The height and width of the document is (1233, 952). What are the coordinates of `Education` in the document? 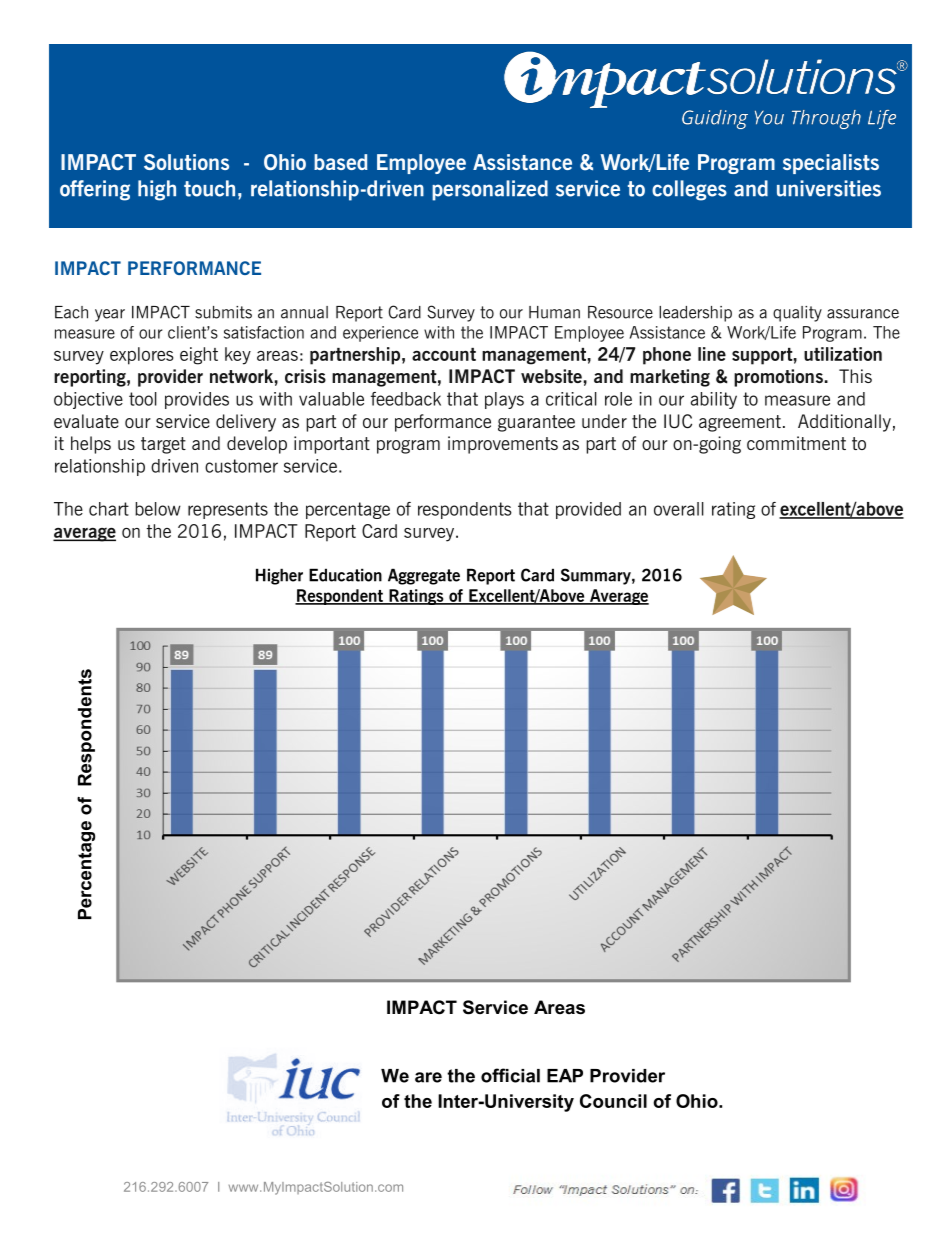 It's located at (345, 575).
